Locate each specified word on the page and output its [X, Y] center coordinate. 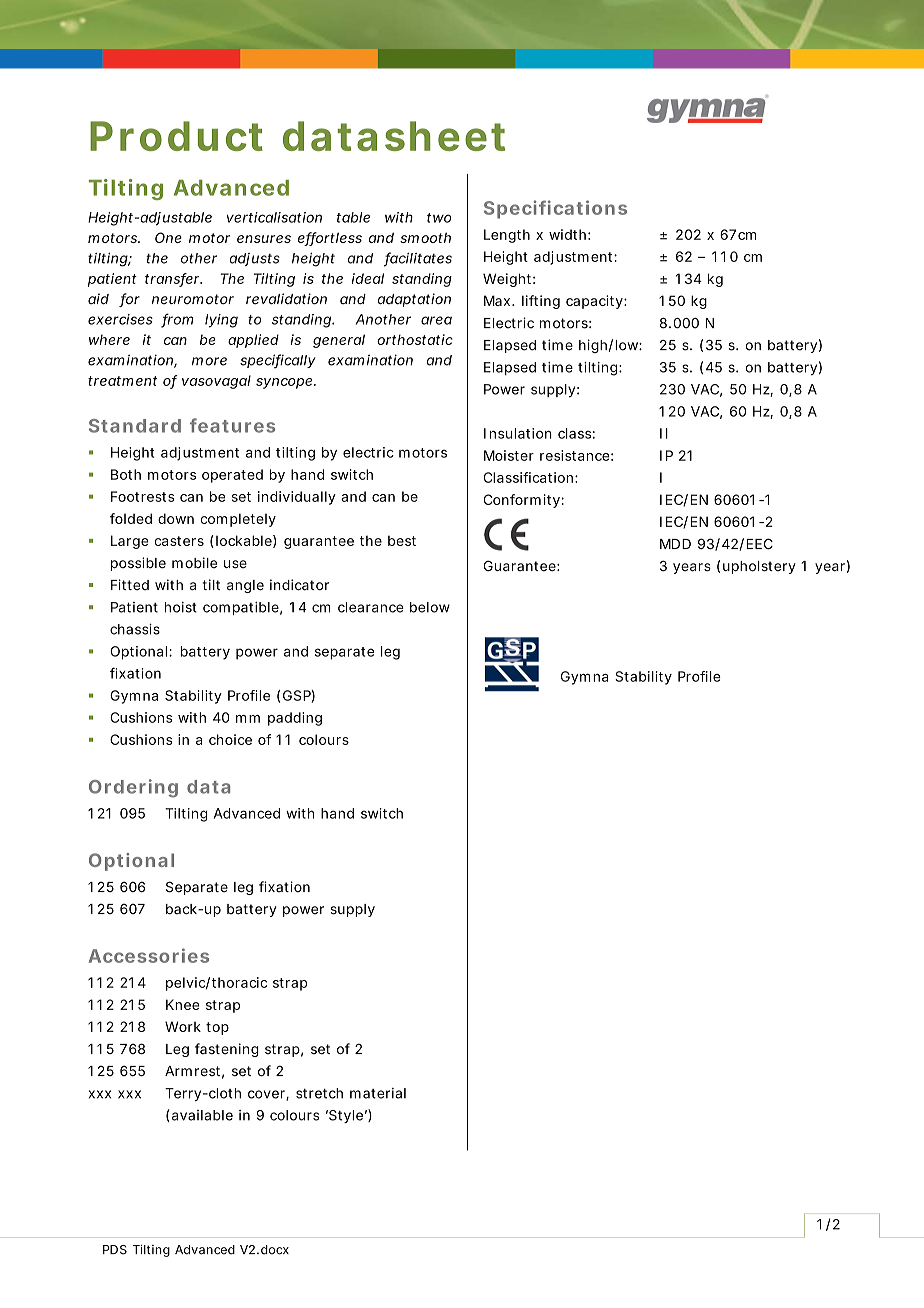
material [378, 1093]
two [439, 218]
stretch [319, 1093]
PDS [115, 1250]
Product [176, 136]
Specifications [555, 209]
